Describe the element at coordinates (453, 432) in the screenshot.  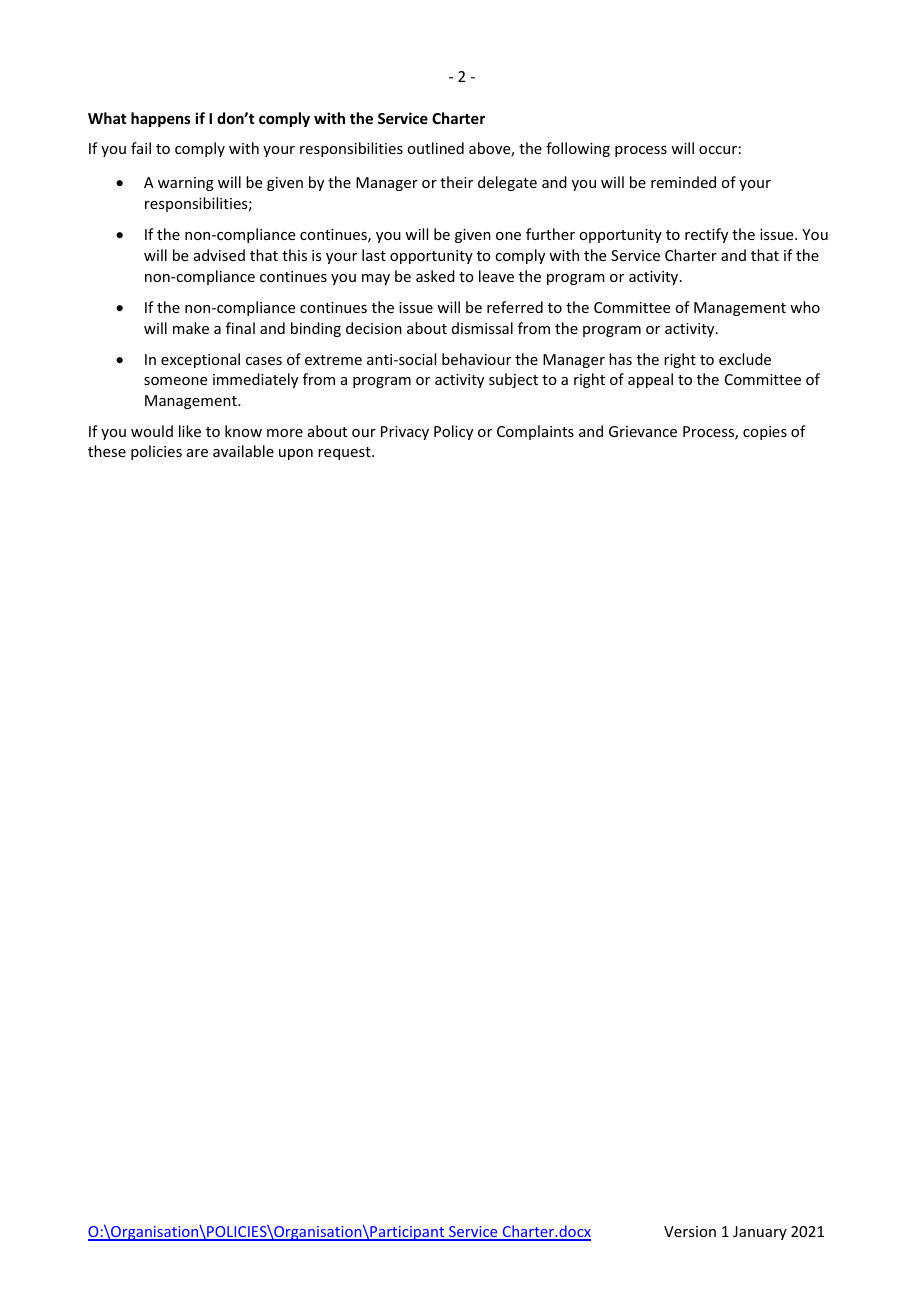
I see `Policy` at that location.
